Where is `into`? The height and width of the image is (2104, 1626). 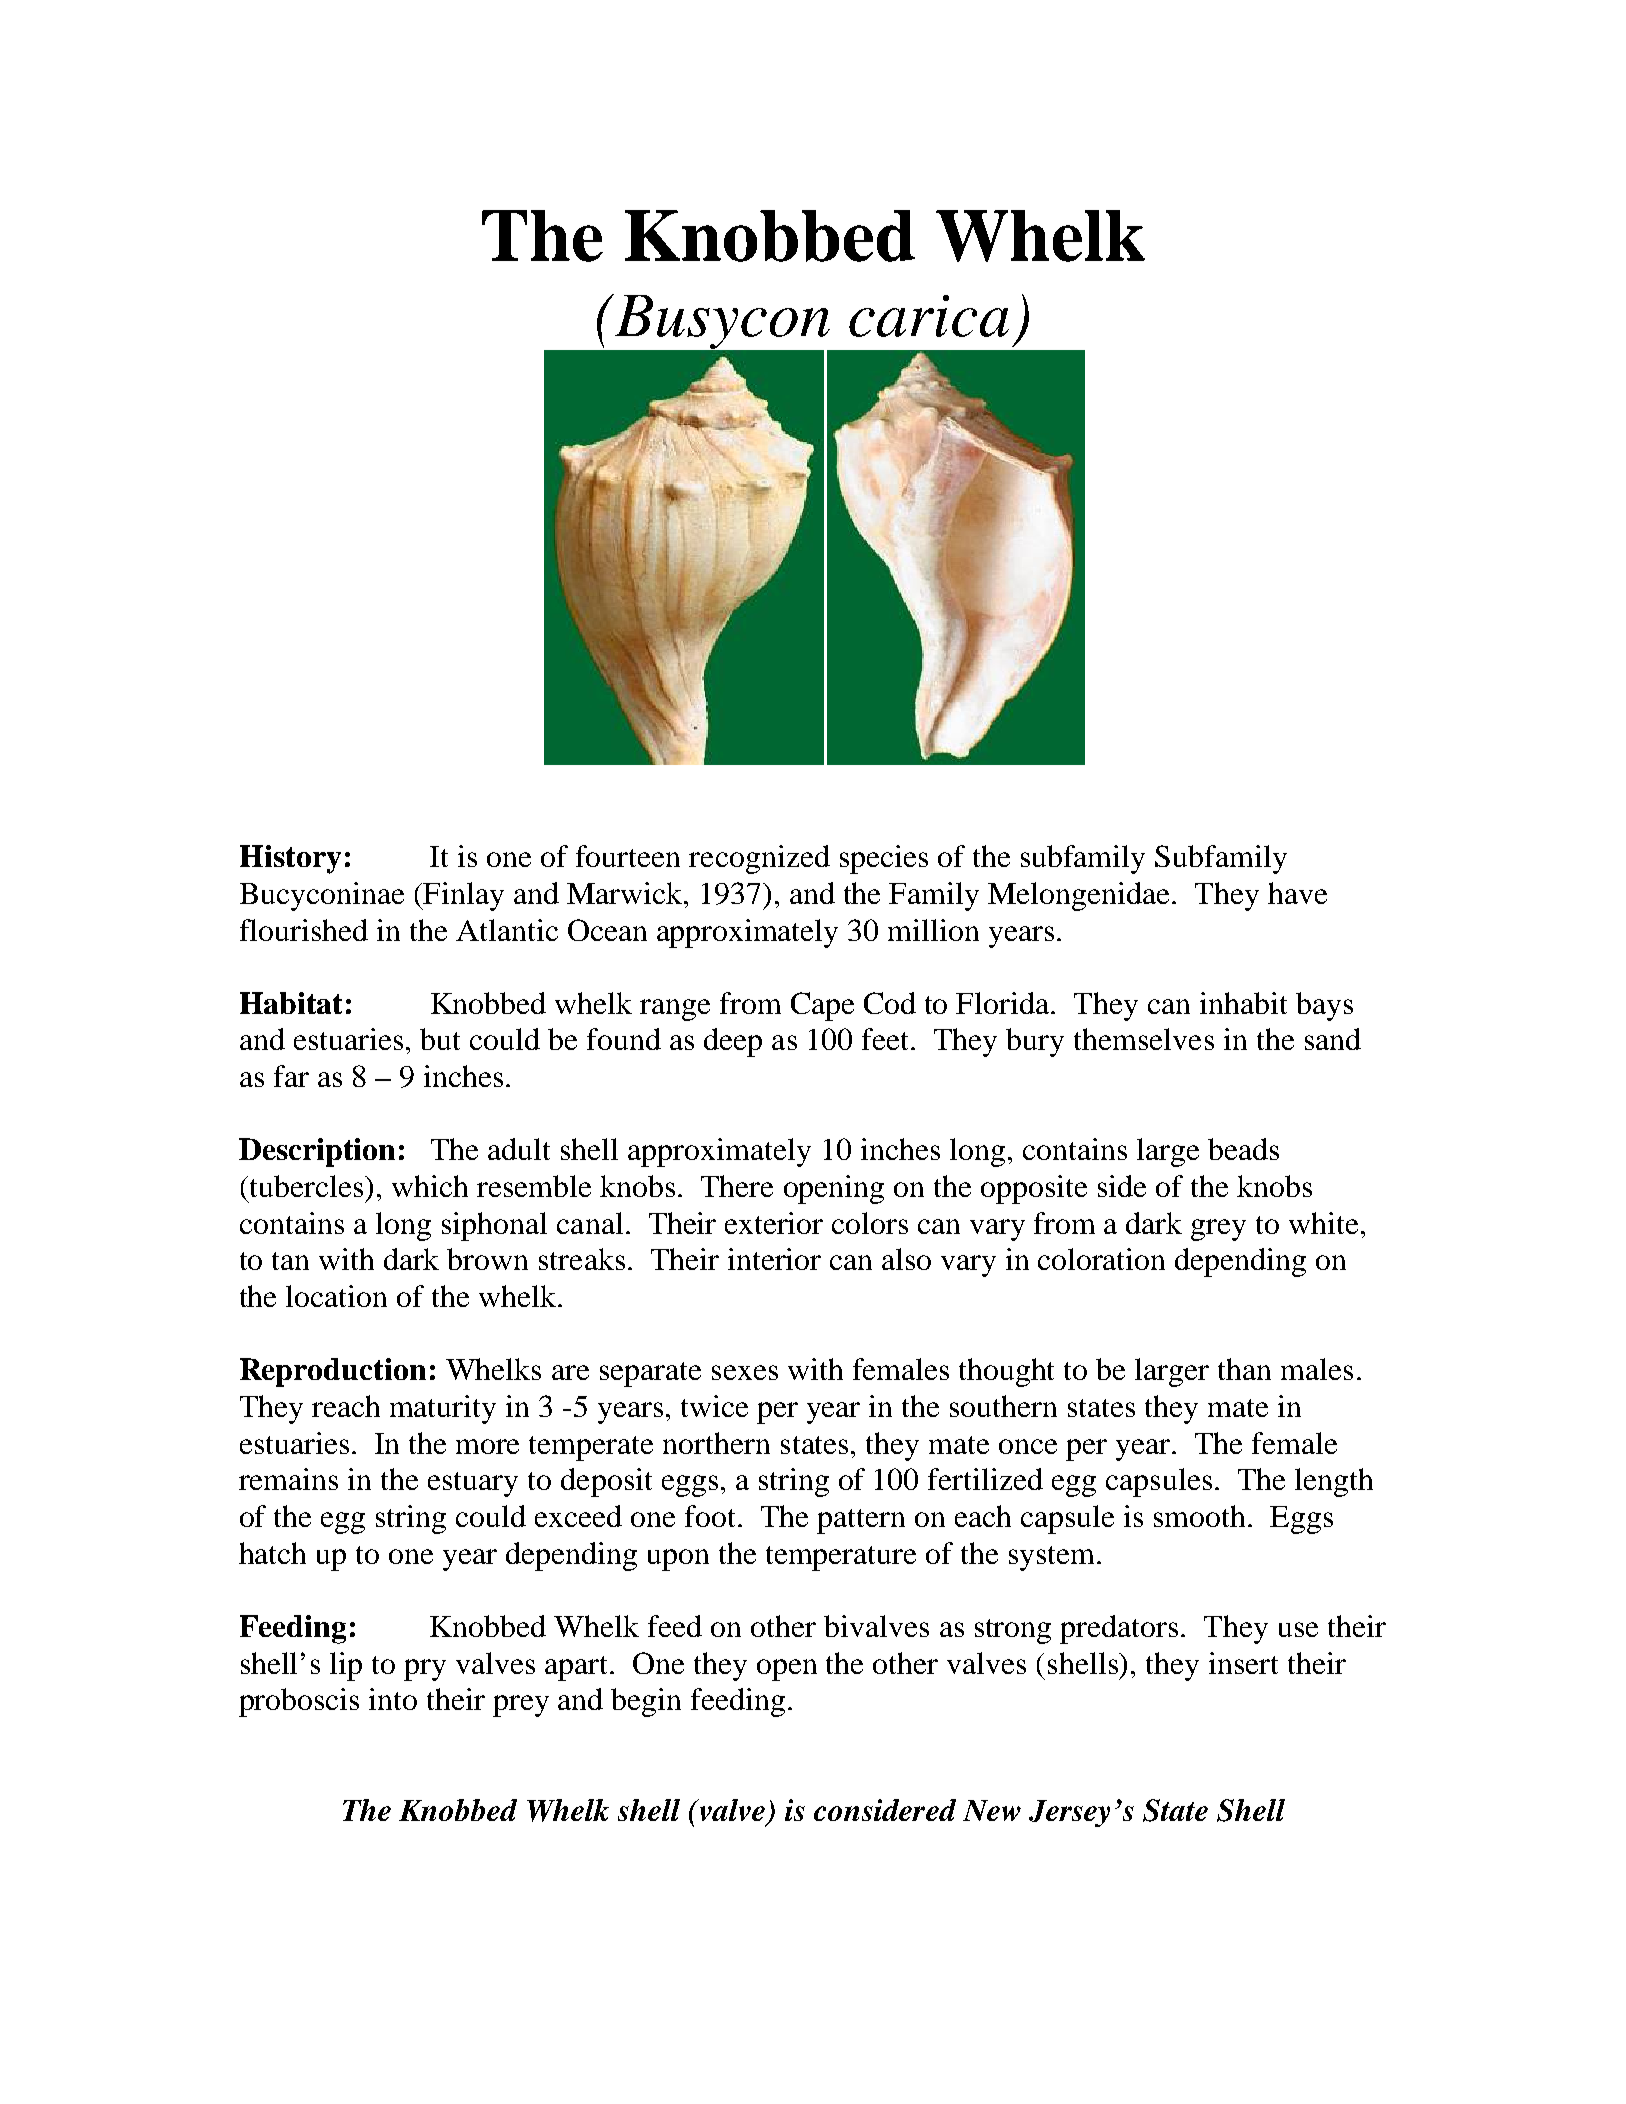 into is located at coordinates (393, 1699).
